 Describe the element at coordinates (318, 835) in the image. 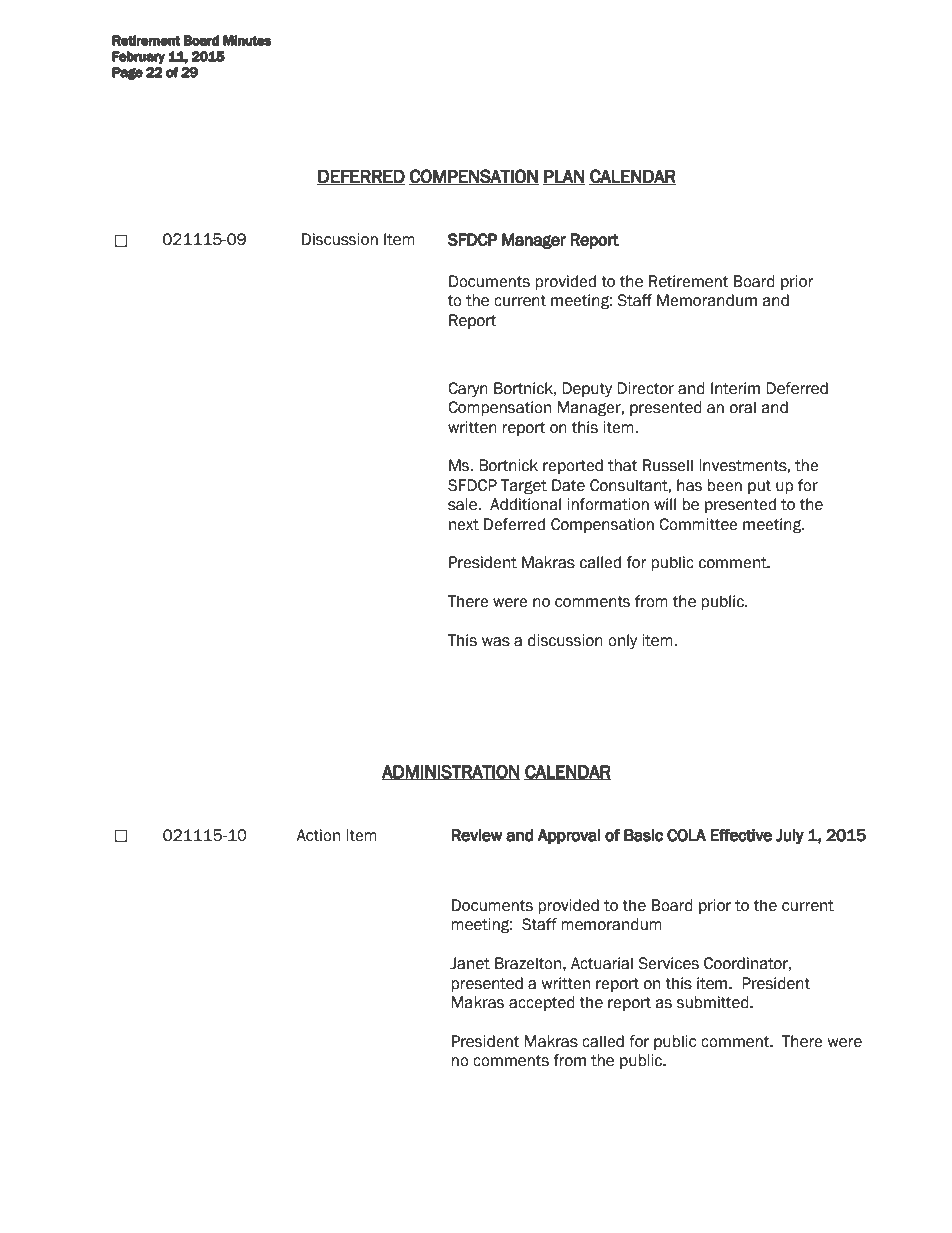

I see `Action` at that location.
